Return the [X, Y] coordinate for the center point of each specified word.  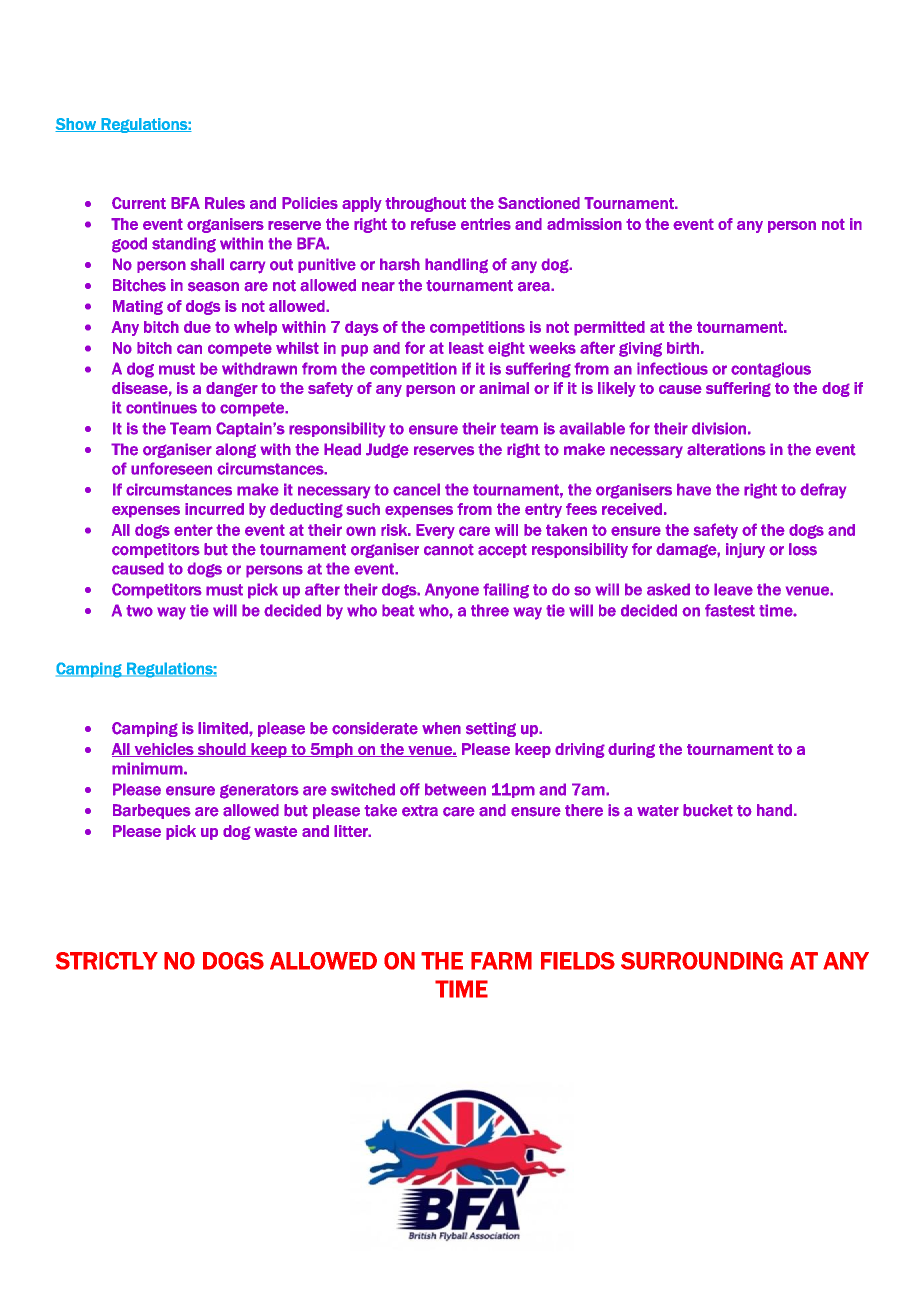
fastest [730, 610]
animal [504, 388]
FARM [501, 961]
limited [224, 728]
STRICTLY [107, 961]
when [441, 728]
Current [139, 203]
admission [584, 224]
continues [161, 407]
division [719, 428]
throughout [425, 204]
